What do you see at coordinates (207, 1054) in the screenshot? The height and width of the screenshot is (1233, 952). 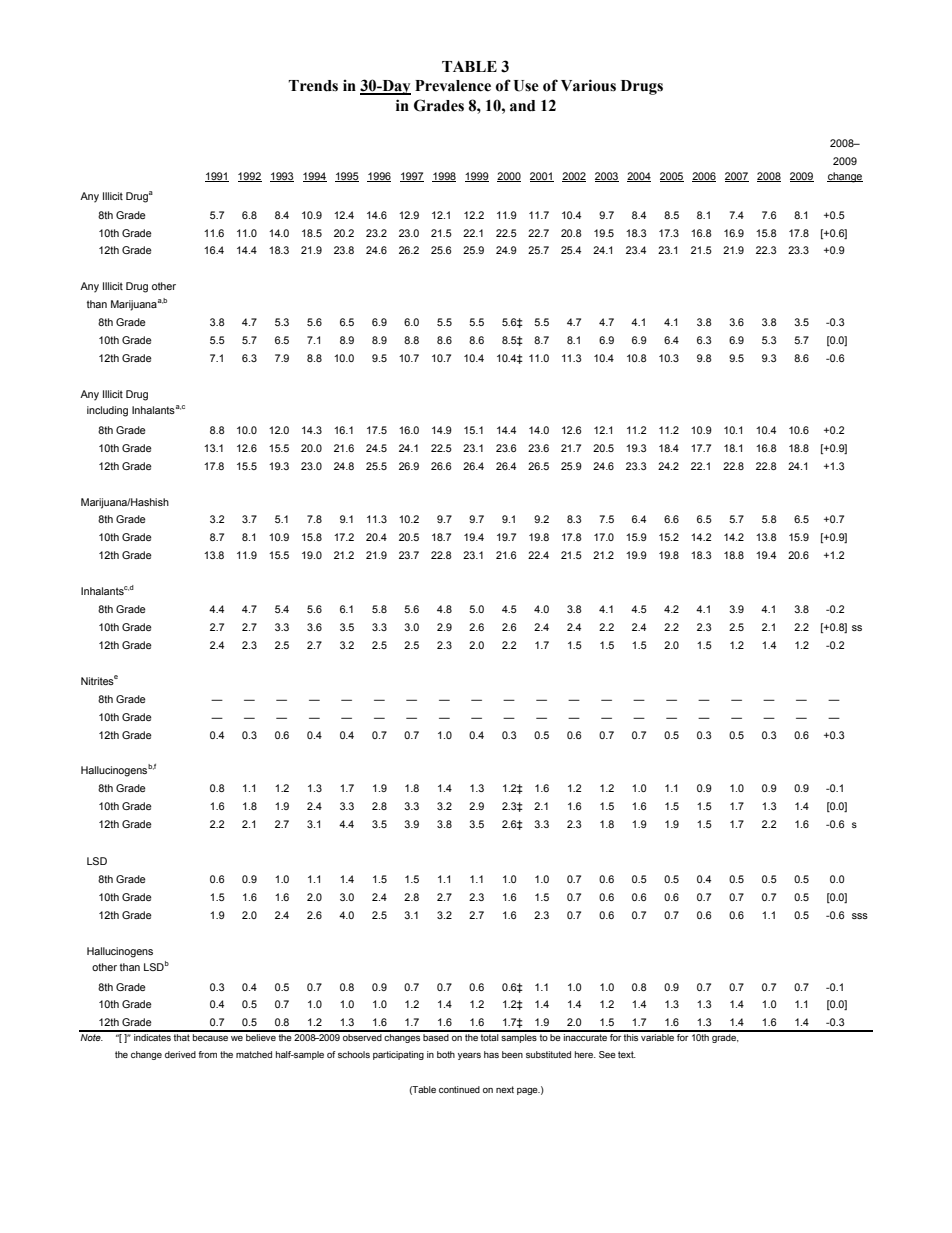 I see `from` at bounding box center [207, 1054].
